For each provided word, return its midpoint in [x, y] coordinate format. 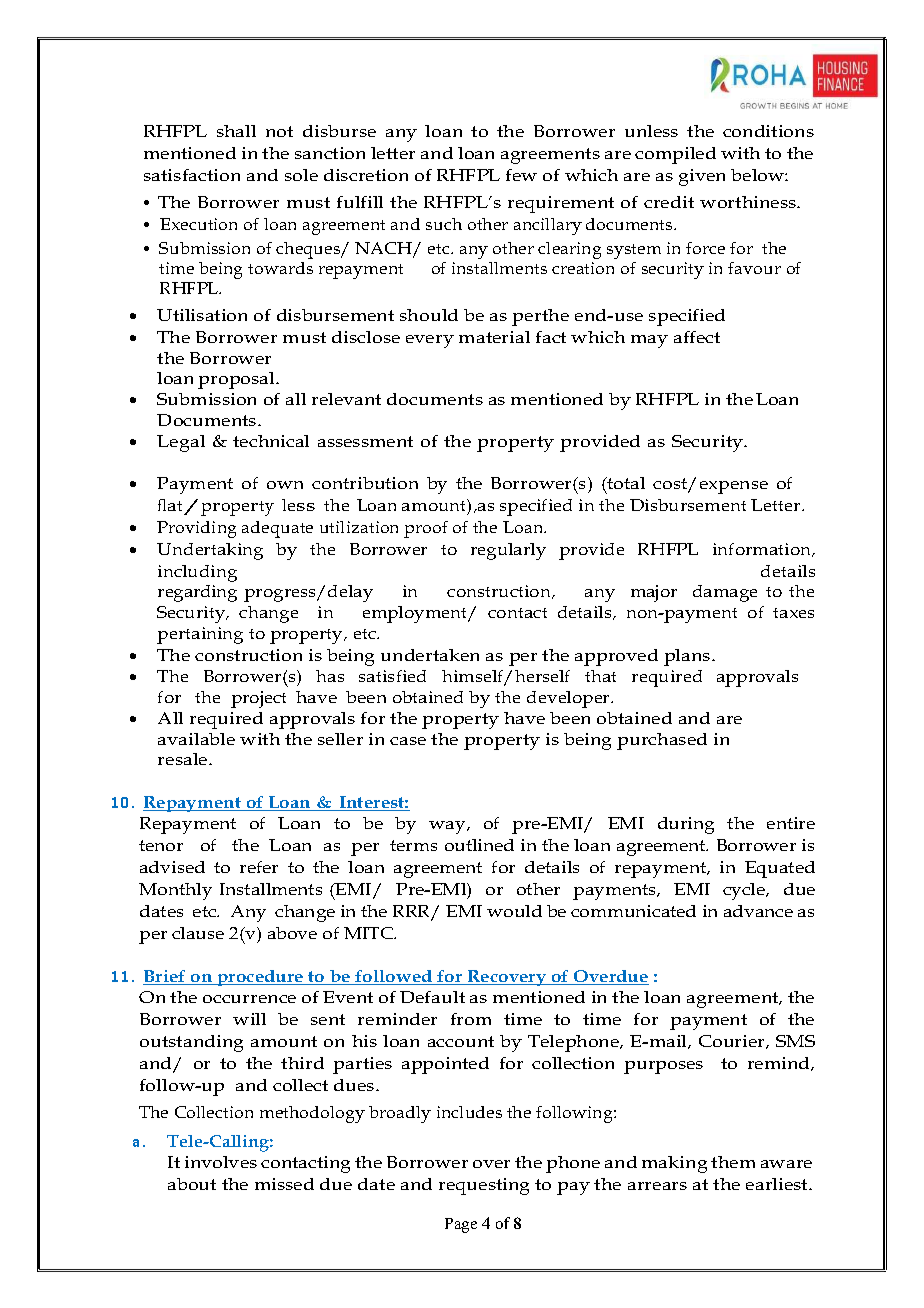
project [258, 699]
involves [221, 1162]
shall [236, 131]
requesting [484, 1186]
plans [688, 657]
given [702, 177]
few [521, 175]
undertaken [430, 655]
